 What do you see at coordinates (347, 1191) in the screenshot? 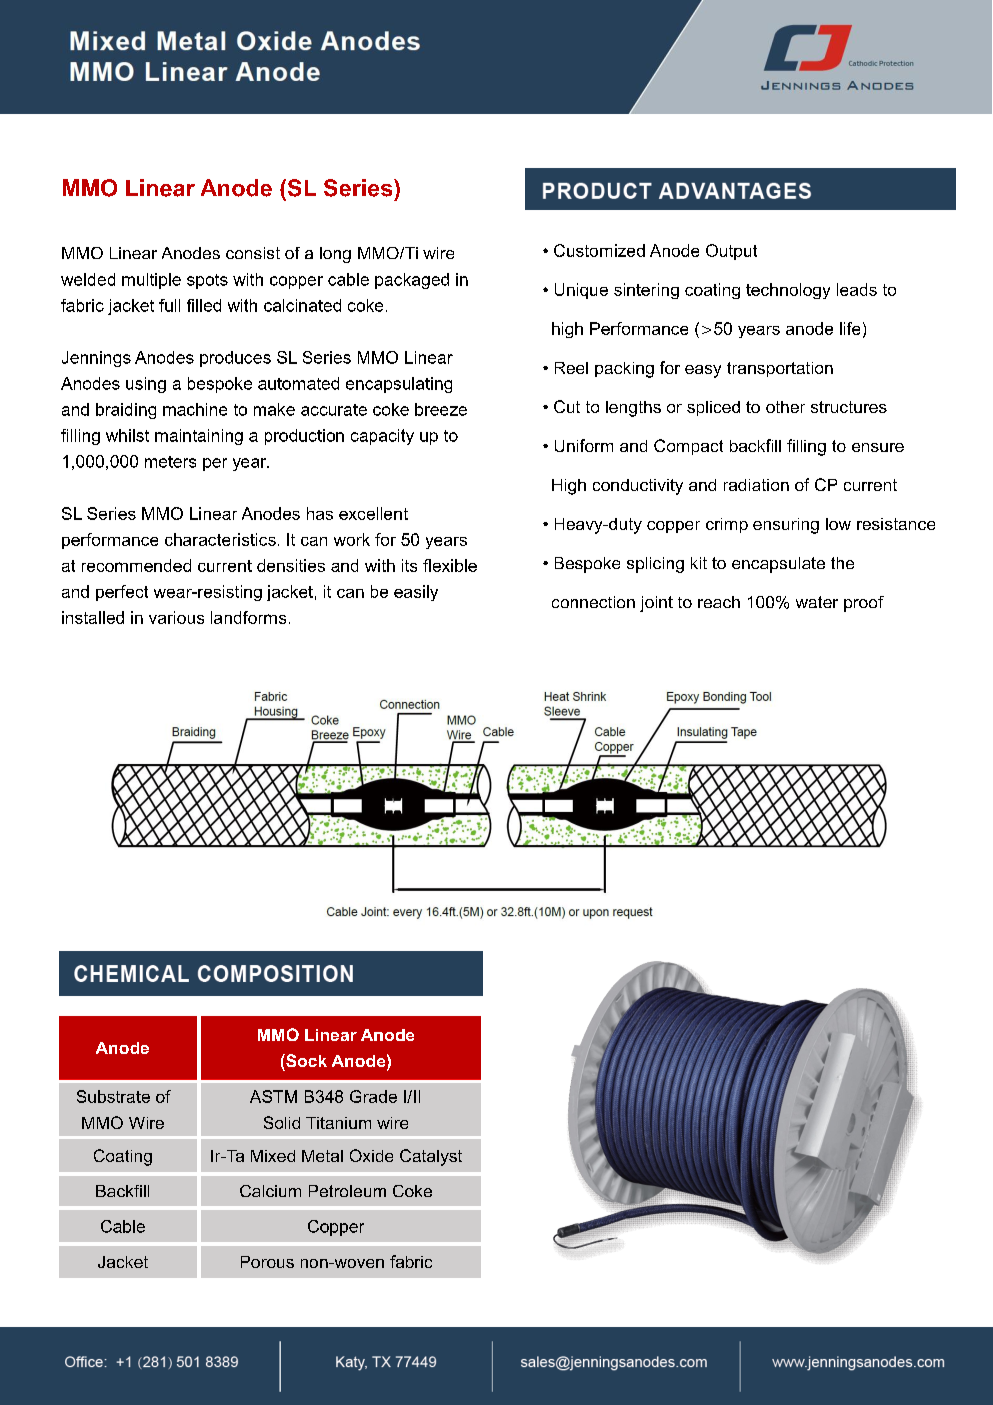
I see `Petroleum` at bounding box center [347, 1191].
